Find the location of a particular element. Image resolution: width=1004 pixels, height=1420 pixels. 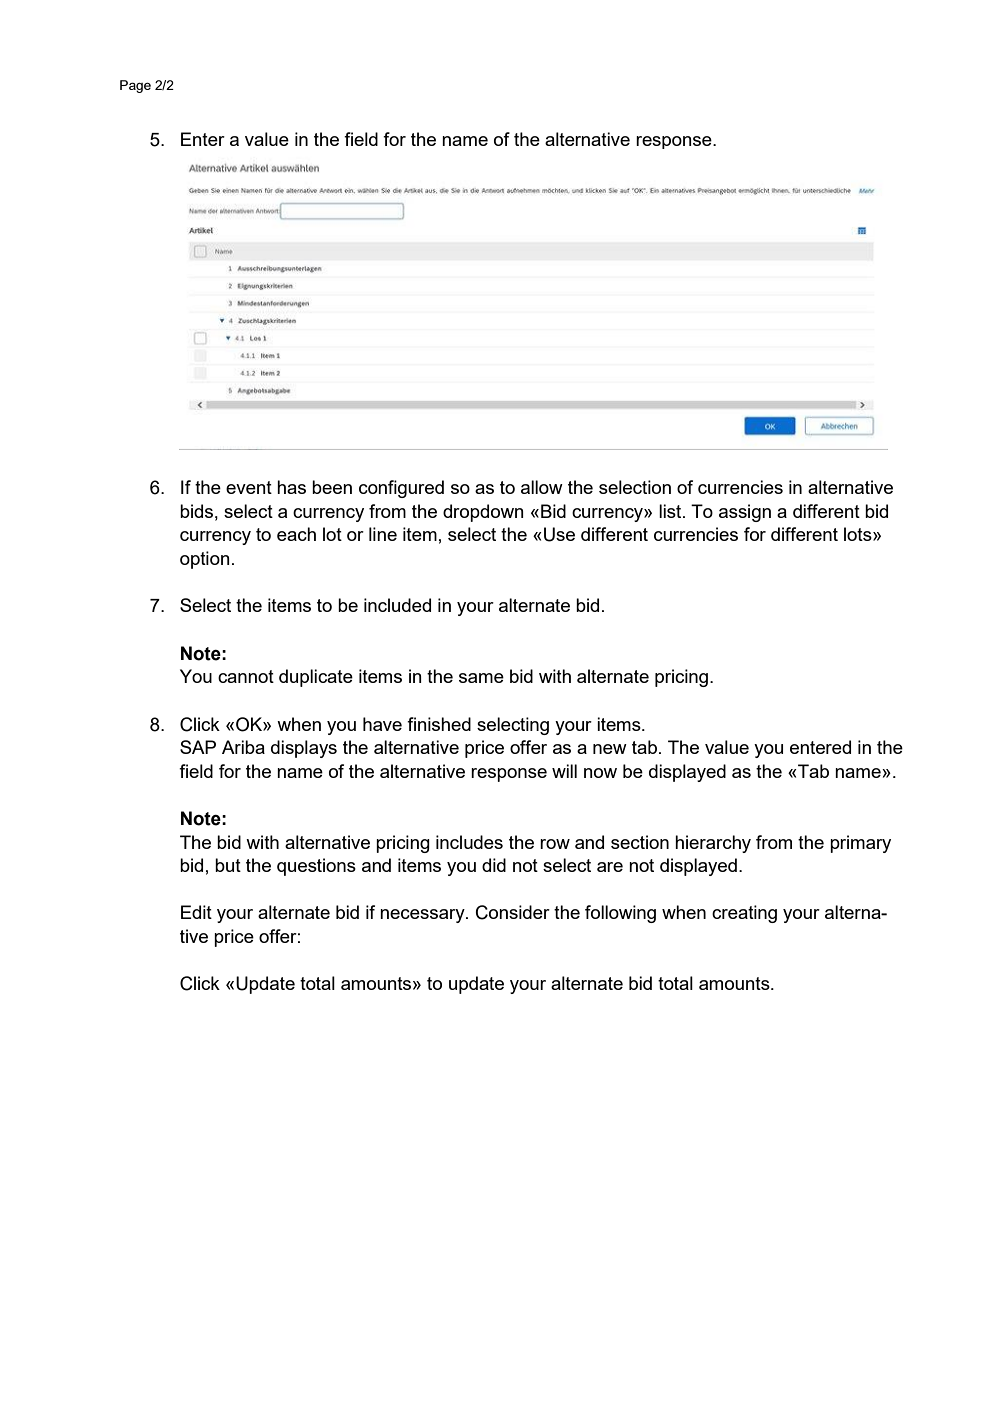

configured is located at coordinates (401, 489).
